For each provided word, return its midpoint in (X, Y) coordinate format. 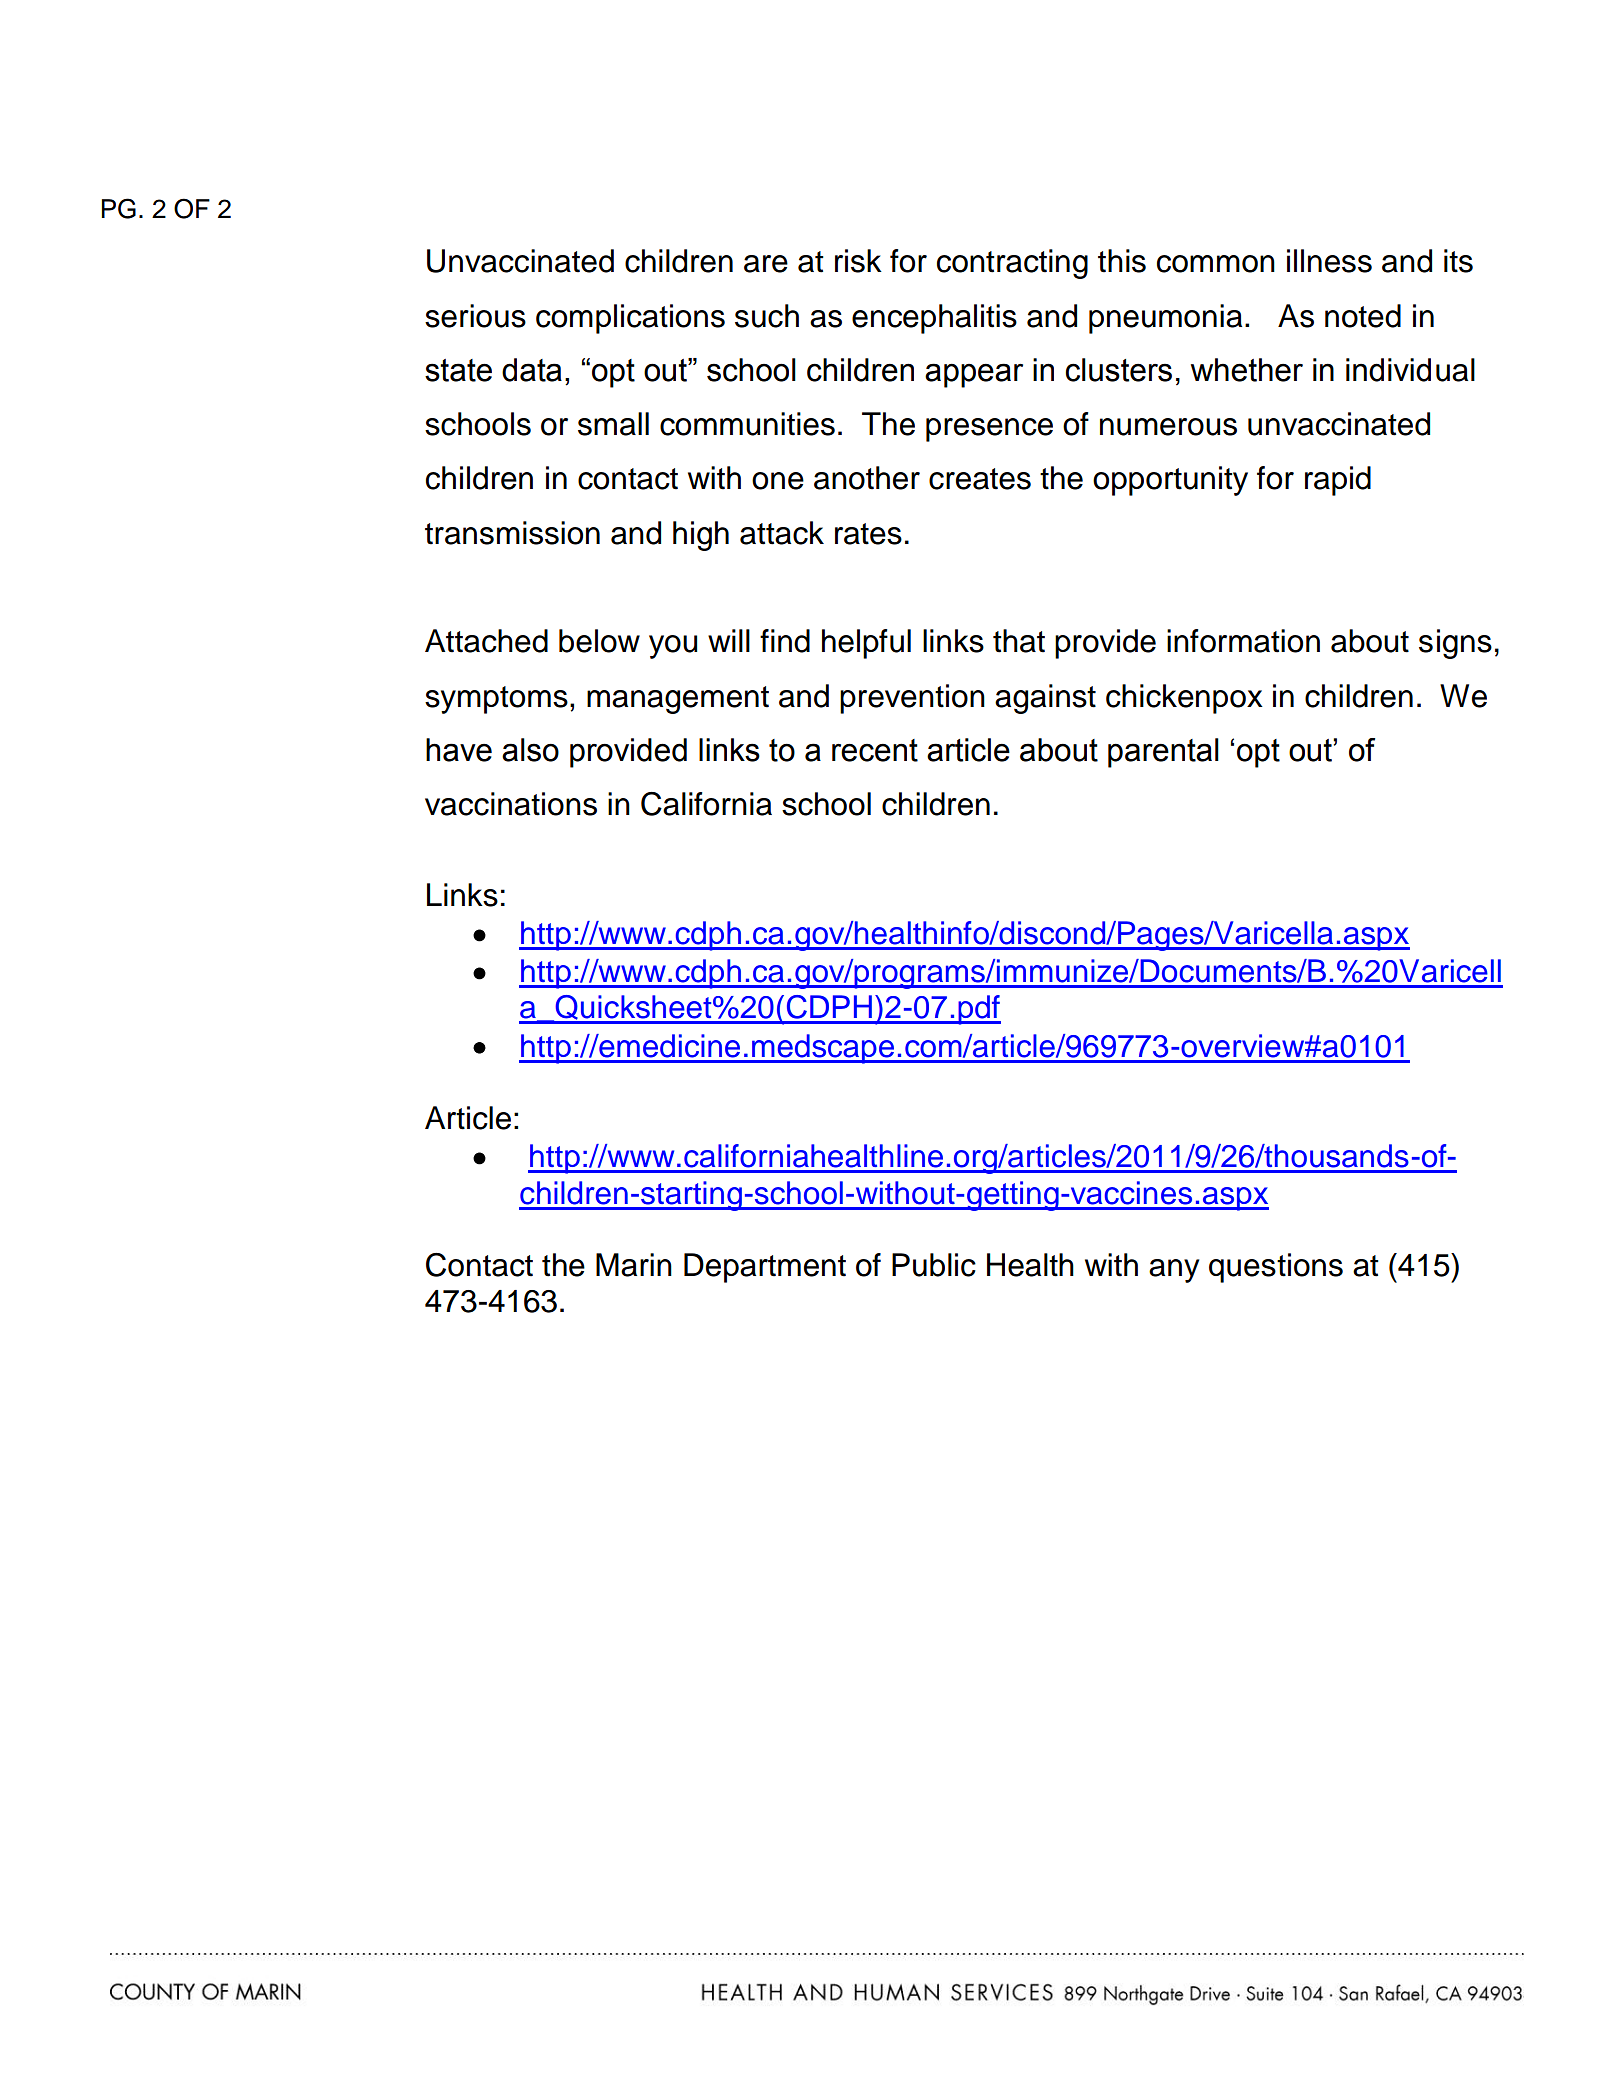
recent (875, 750)
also (530, 750)
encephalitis (934, 319)
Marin (634, 1265)
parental (1163, 753)
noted (1363, 316)
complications (630, 319)
